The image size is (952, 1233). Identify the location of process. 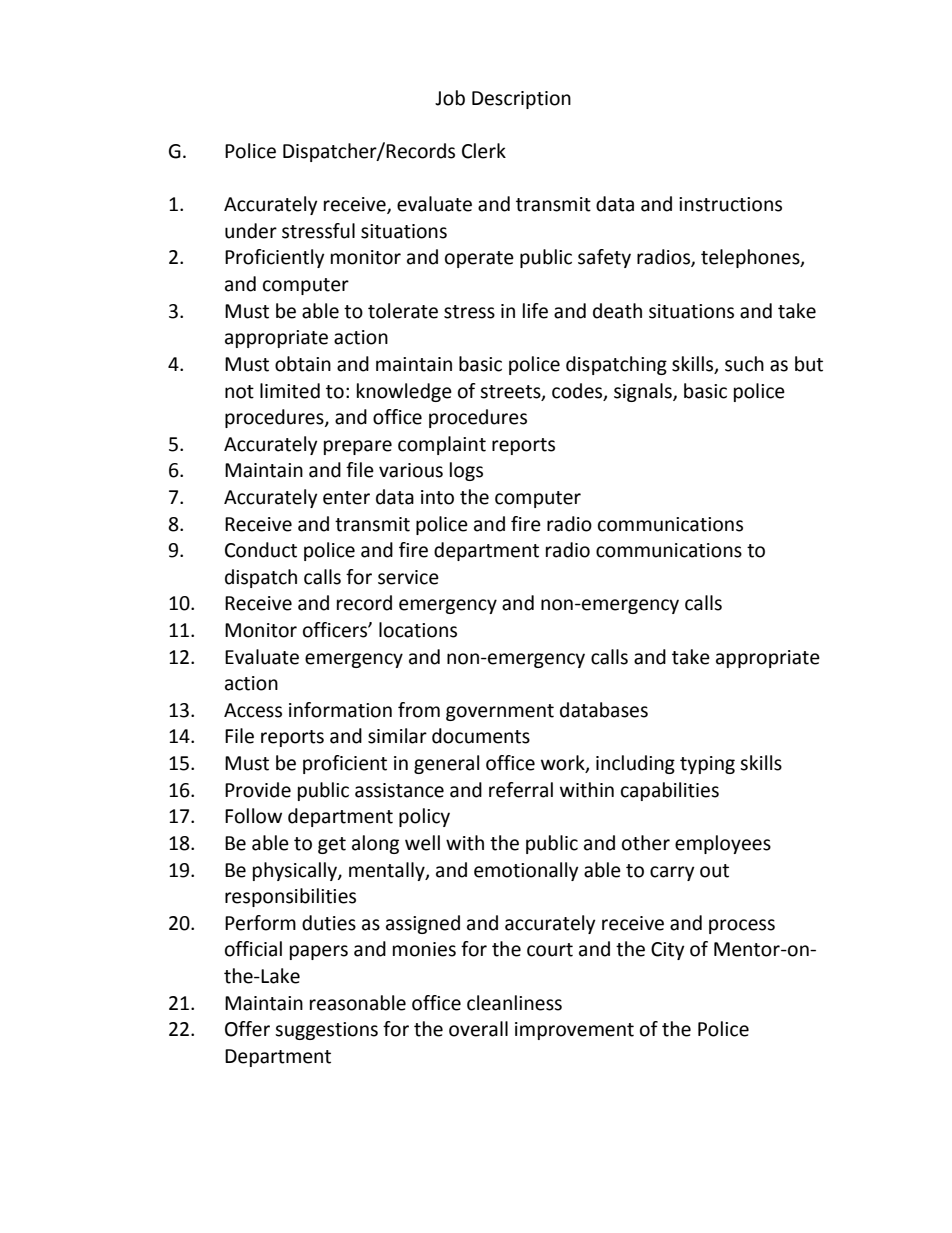
(742, 926).
